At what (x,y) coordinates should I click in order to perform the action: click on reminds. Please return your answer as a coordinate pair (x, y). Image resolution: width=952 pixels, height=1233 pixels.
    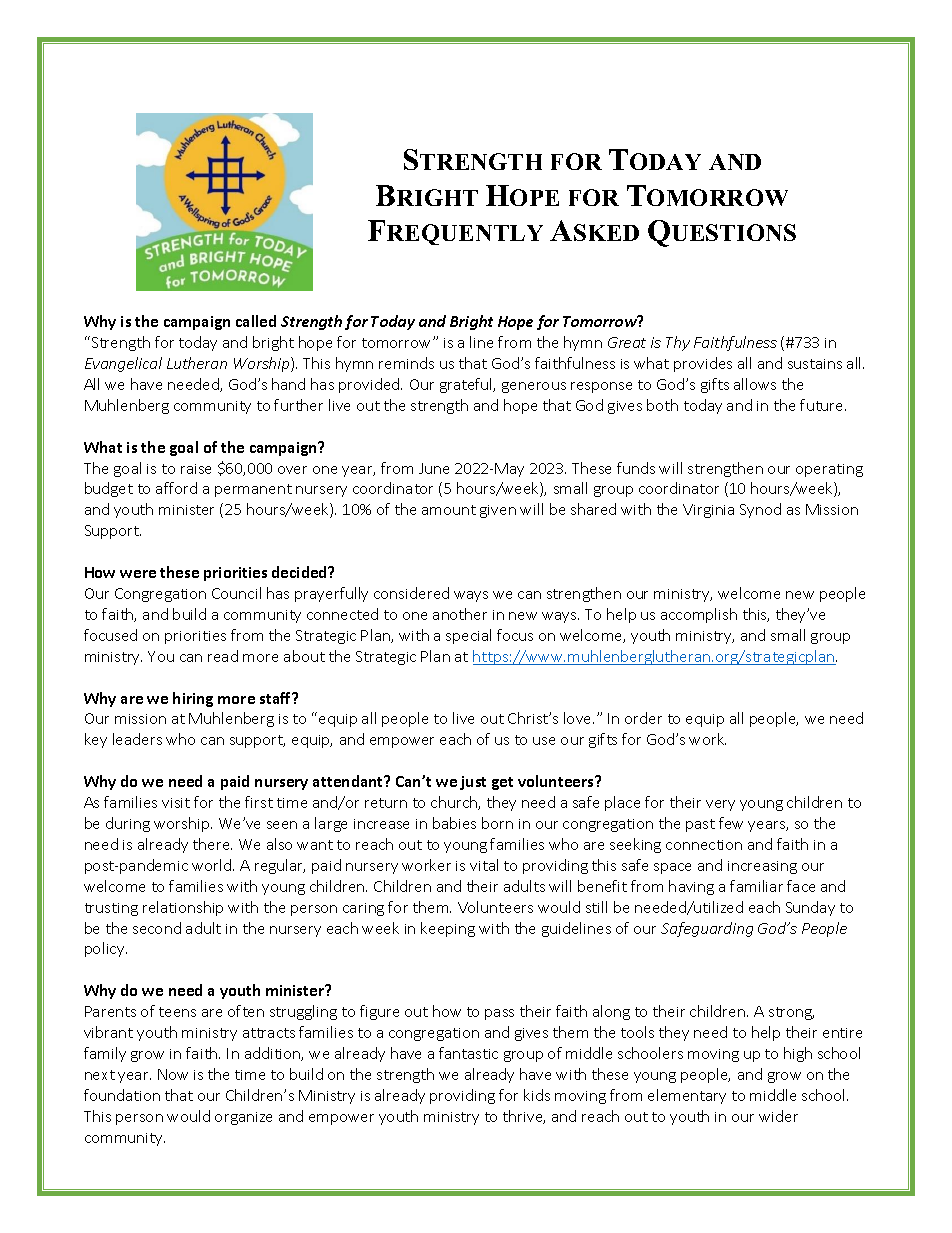
    Looking at the image, I should click on (406, 363).
